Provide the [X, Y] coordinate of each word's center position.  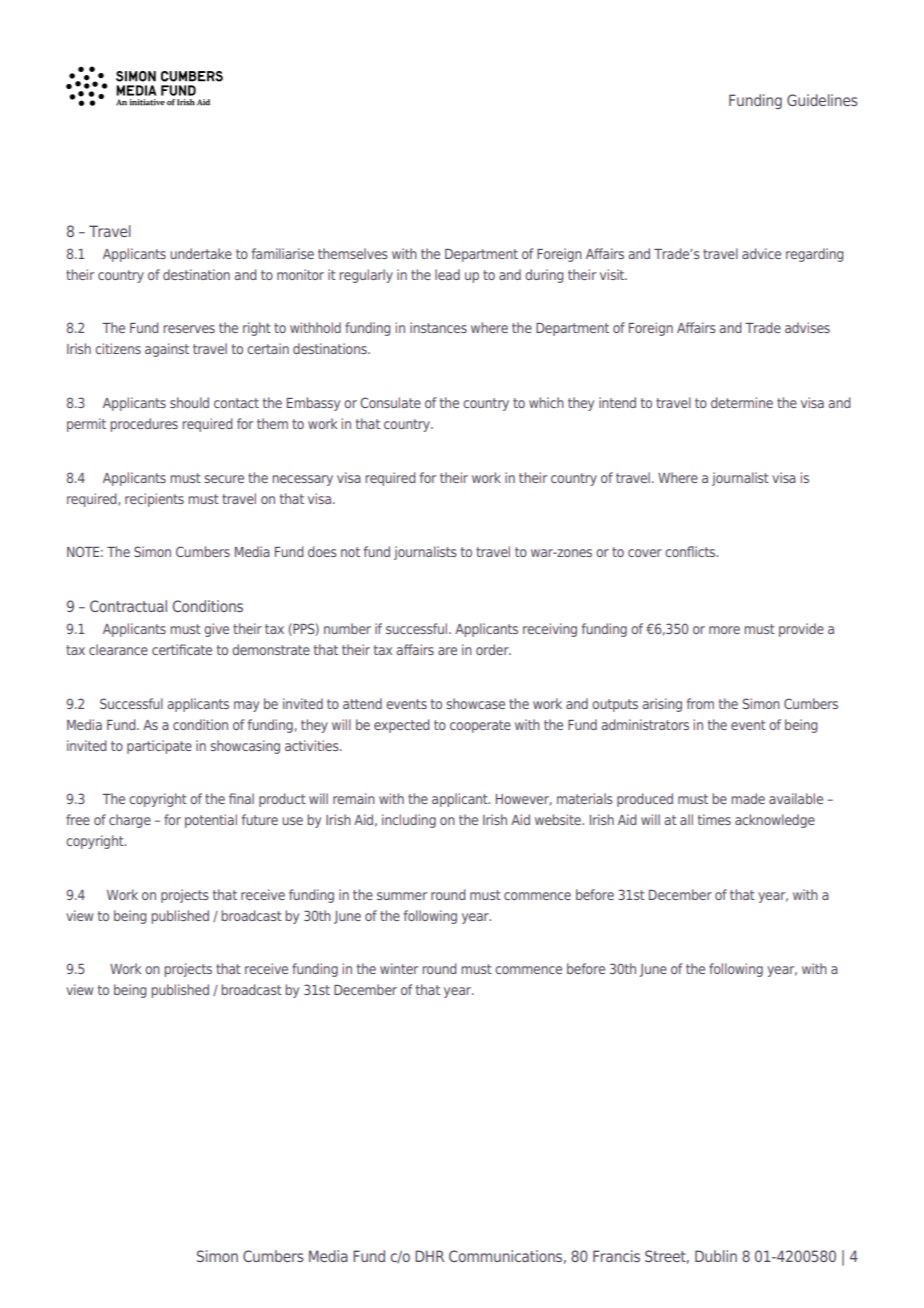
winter [399, 968]
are [447, 651]
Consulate [390, 402]
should [189, 402]
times [714, 819]
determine [742, 402]
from [700, 703]
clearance [118, 649]
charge [130, 821]
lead [447, 274]
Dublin [716, 1256]
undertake [201, 253]
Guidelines [822, 100]
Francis [616, 1256]
